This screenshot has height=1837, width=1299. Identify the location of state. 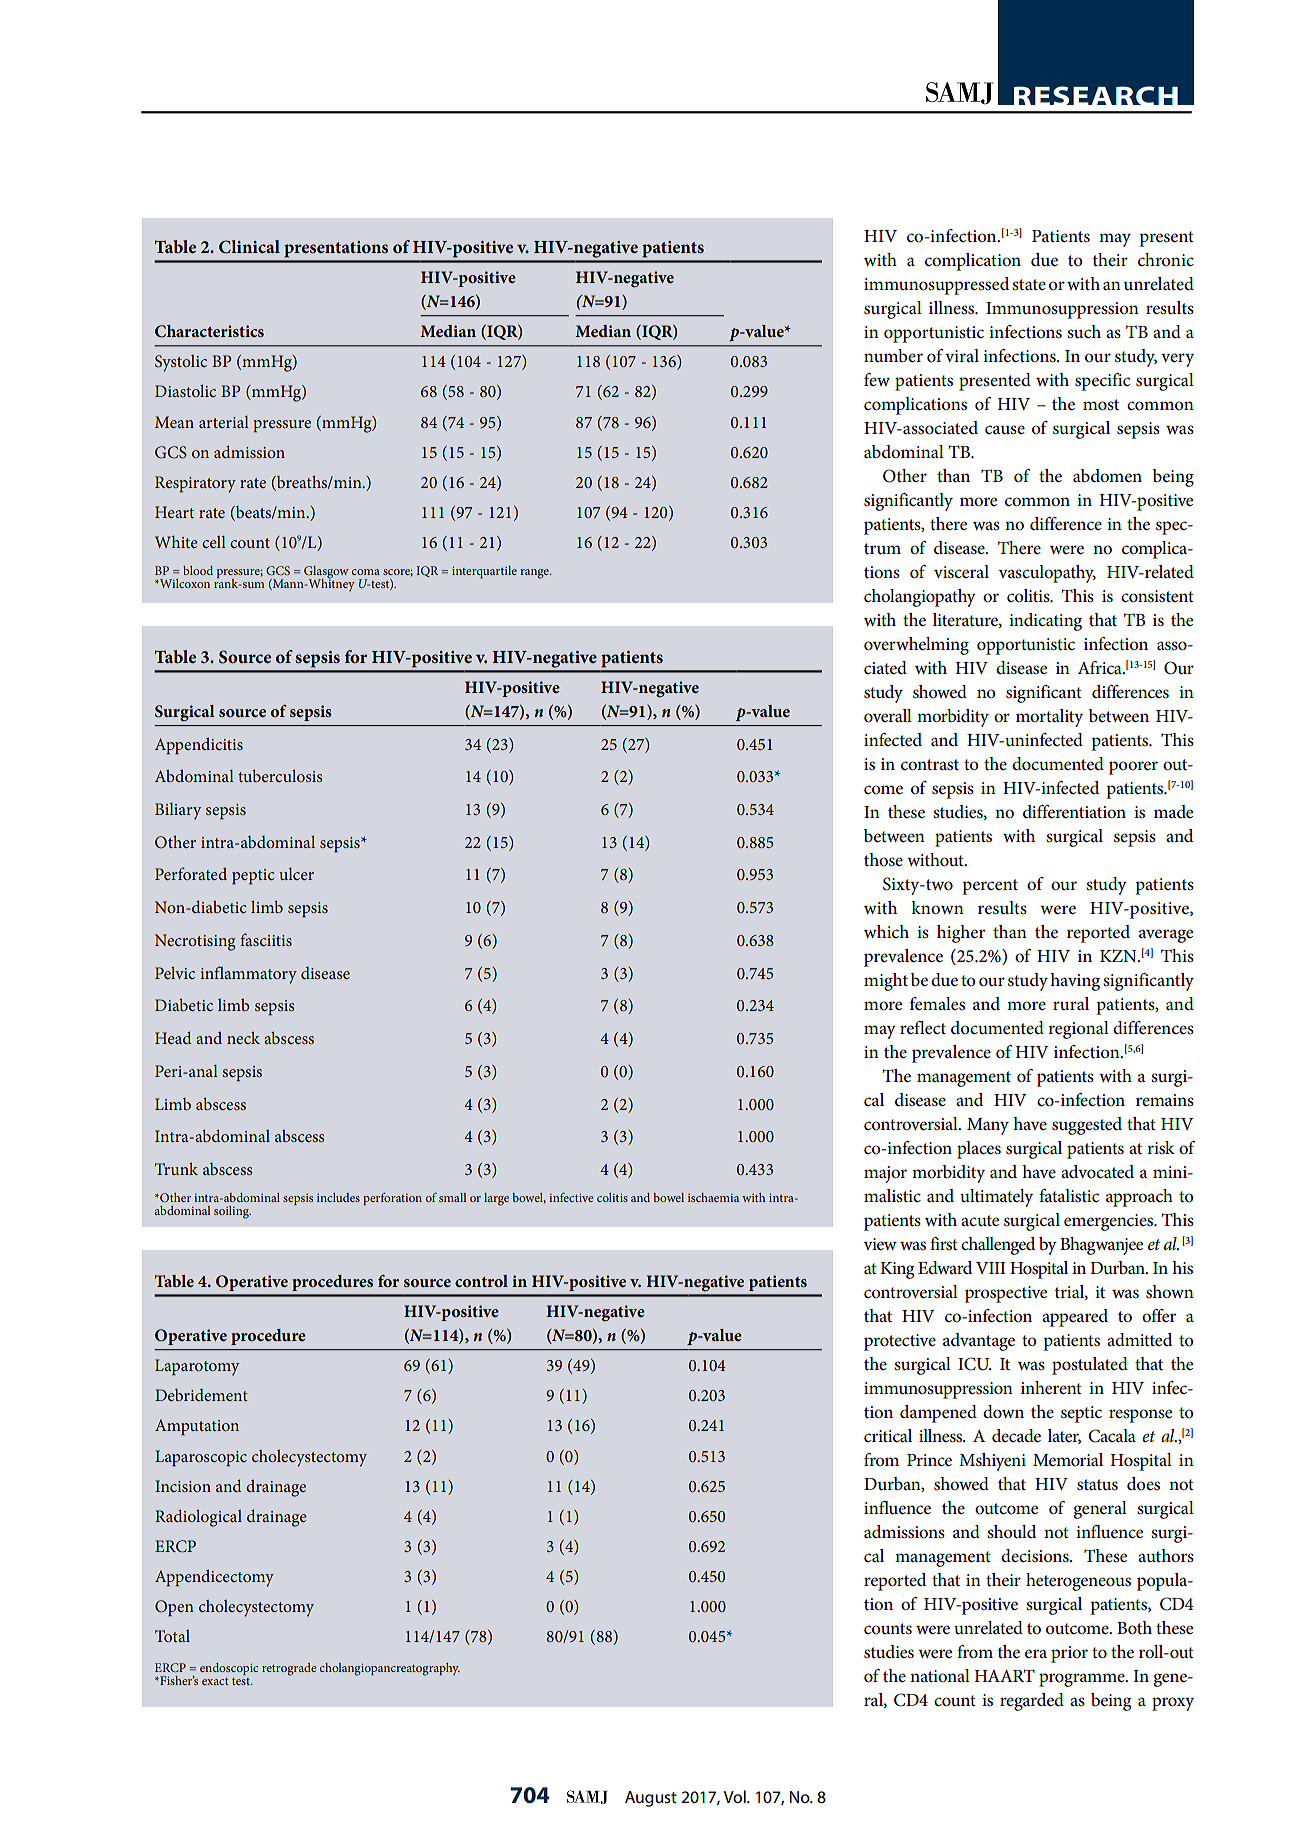
(1029, 284).
